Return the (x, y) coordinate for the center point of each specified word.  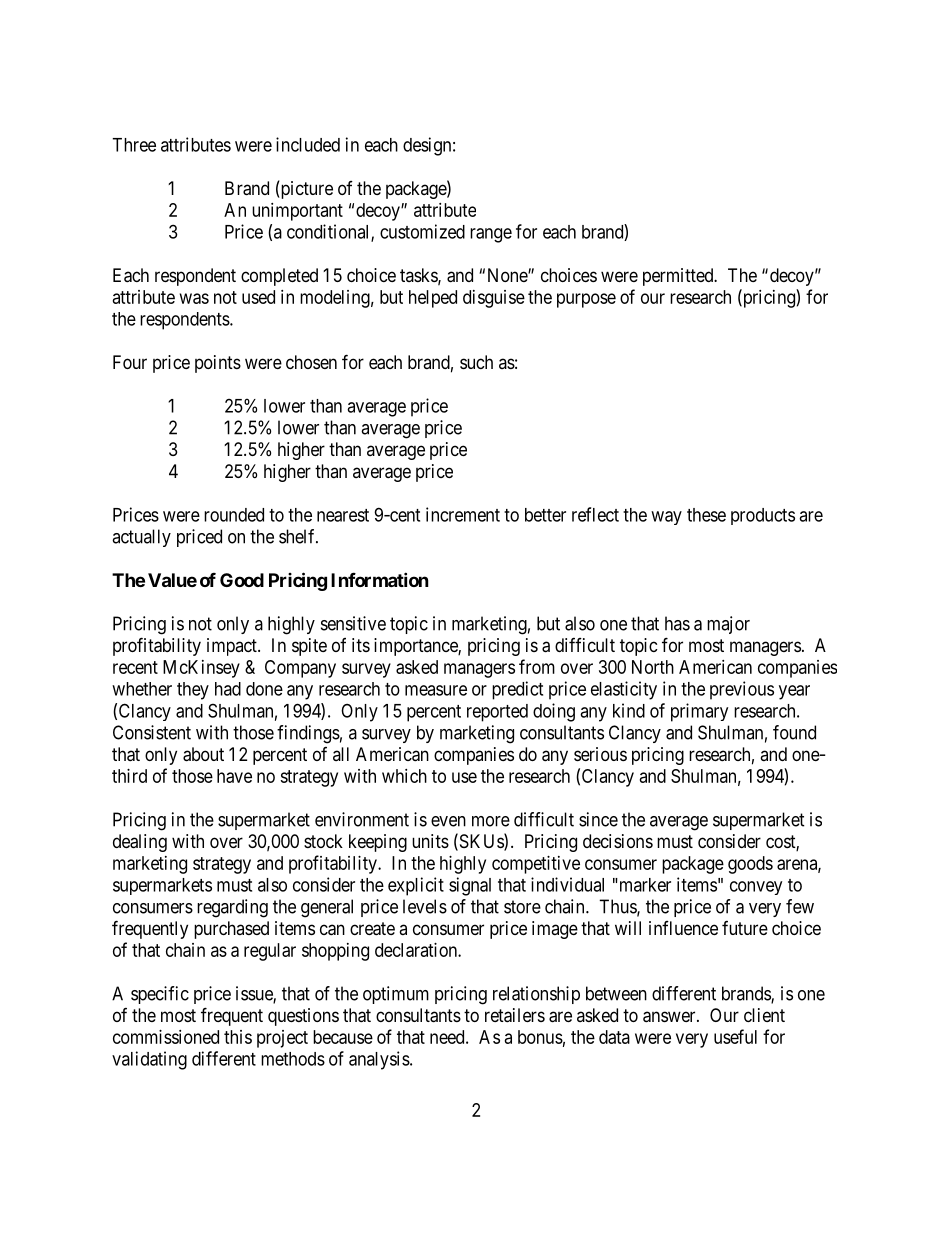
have (234, 776)
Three (134, 145)
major (728, 625)
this (238, 1037)
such (476, 362)
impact (233, 647)
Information (380, 579)
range (491, 235)
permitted (679, 277)
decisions (618, 841)
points (218, 364)
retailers (515, 1015)
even (448, 821)
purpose (586, 300)
